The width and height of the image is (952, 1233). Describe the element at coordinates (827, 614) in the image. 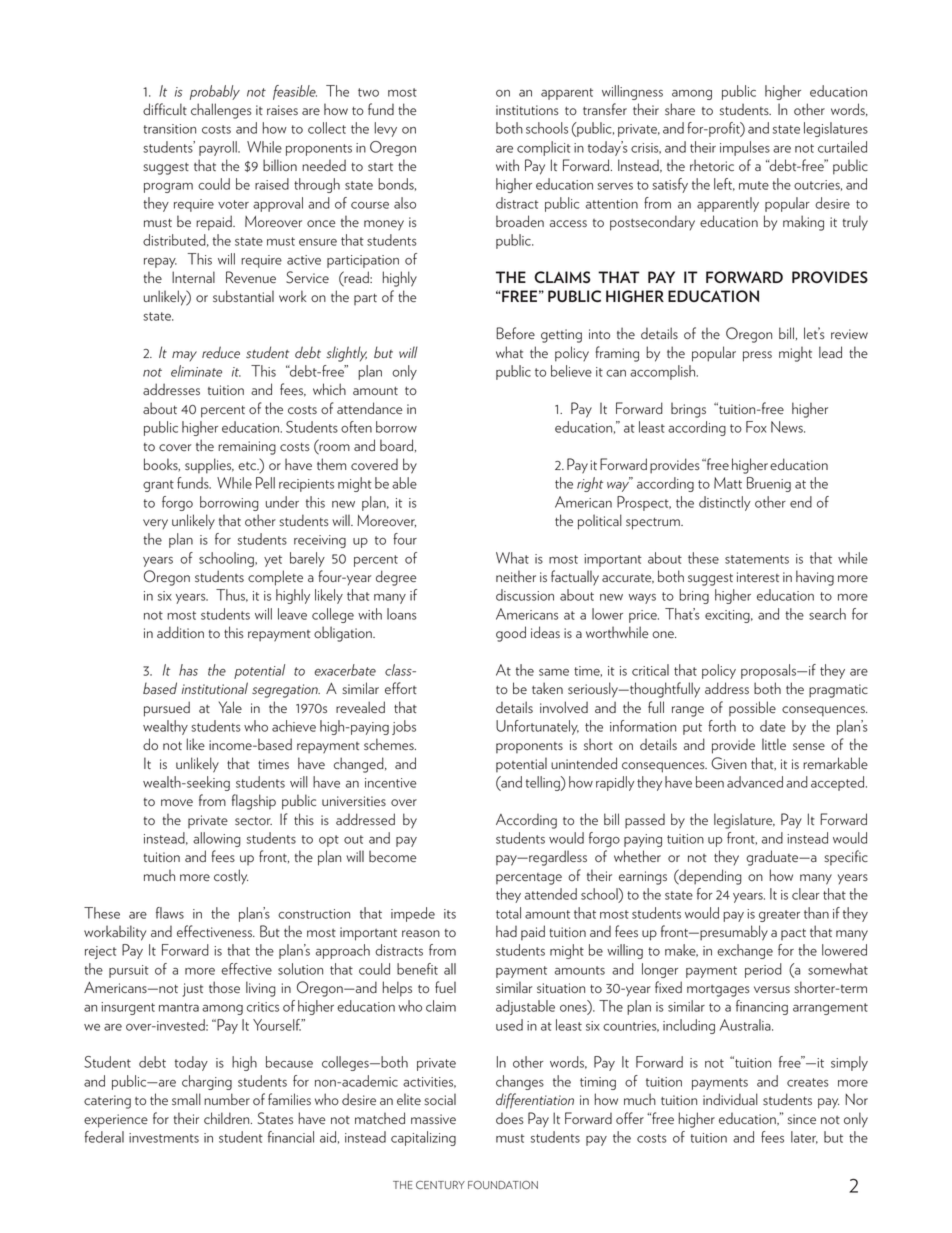

I see `search` at that location.
